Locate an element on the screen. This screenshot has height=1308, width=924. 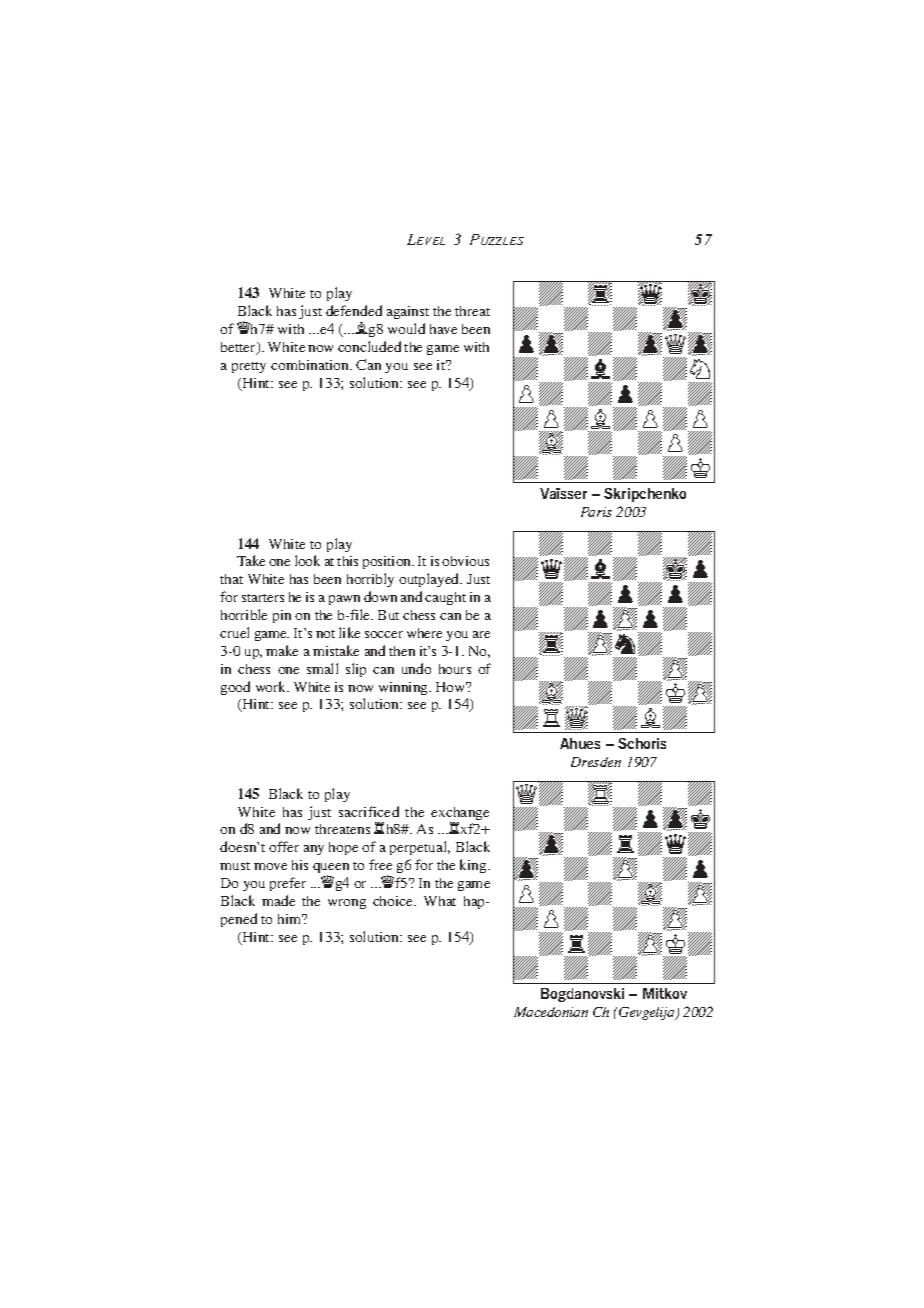
are is located at coordinates (481, 634).
